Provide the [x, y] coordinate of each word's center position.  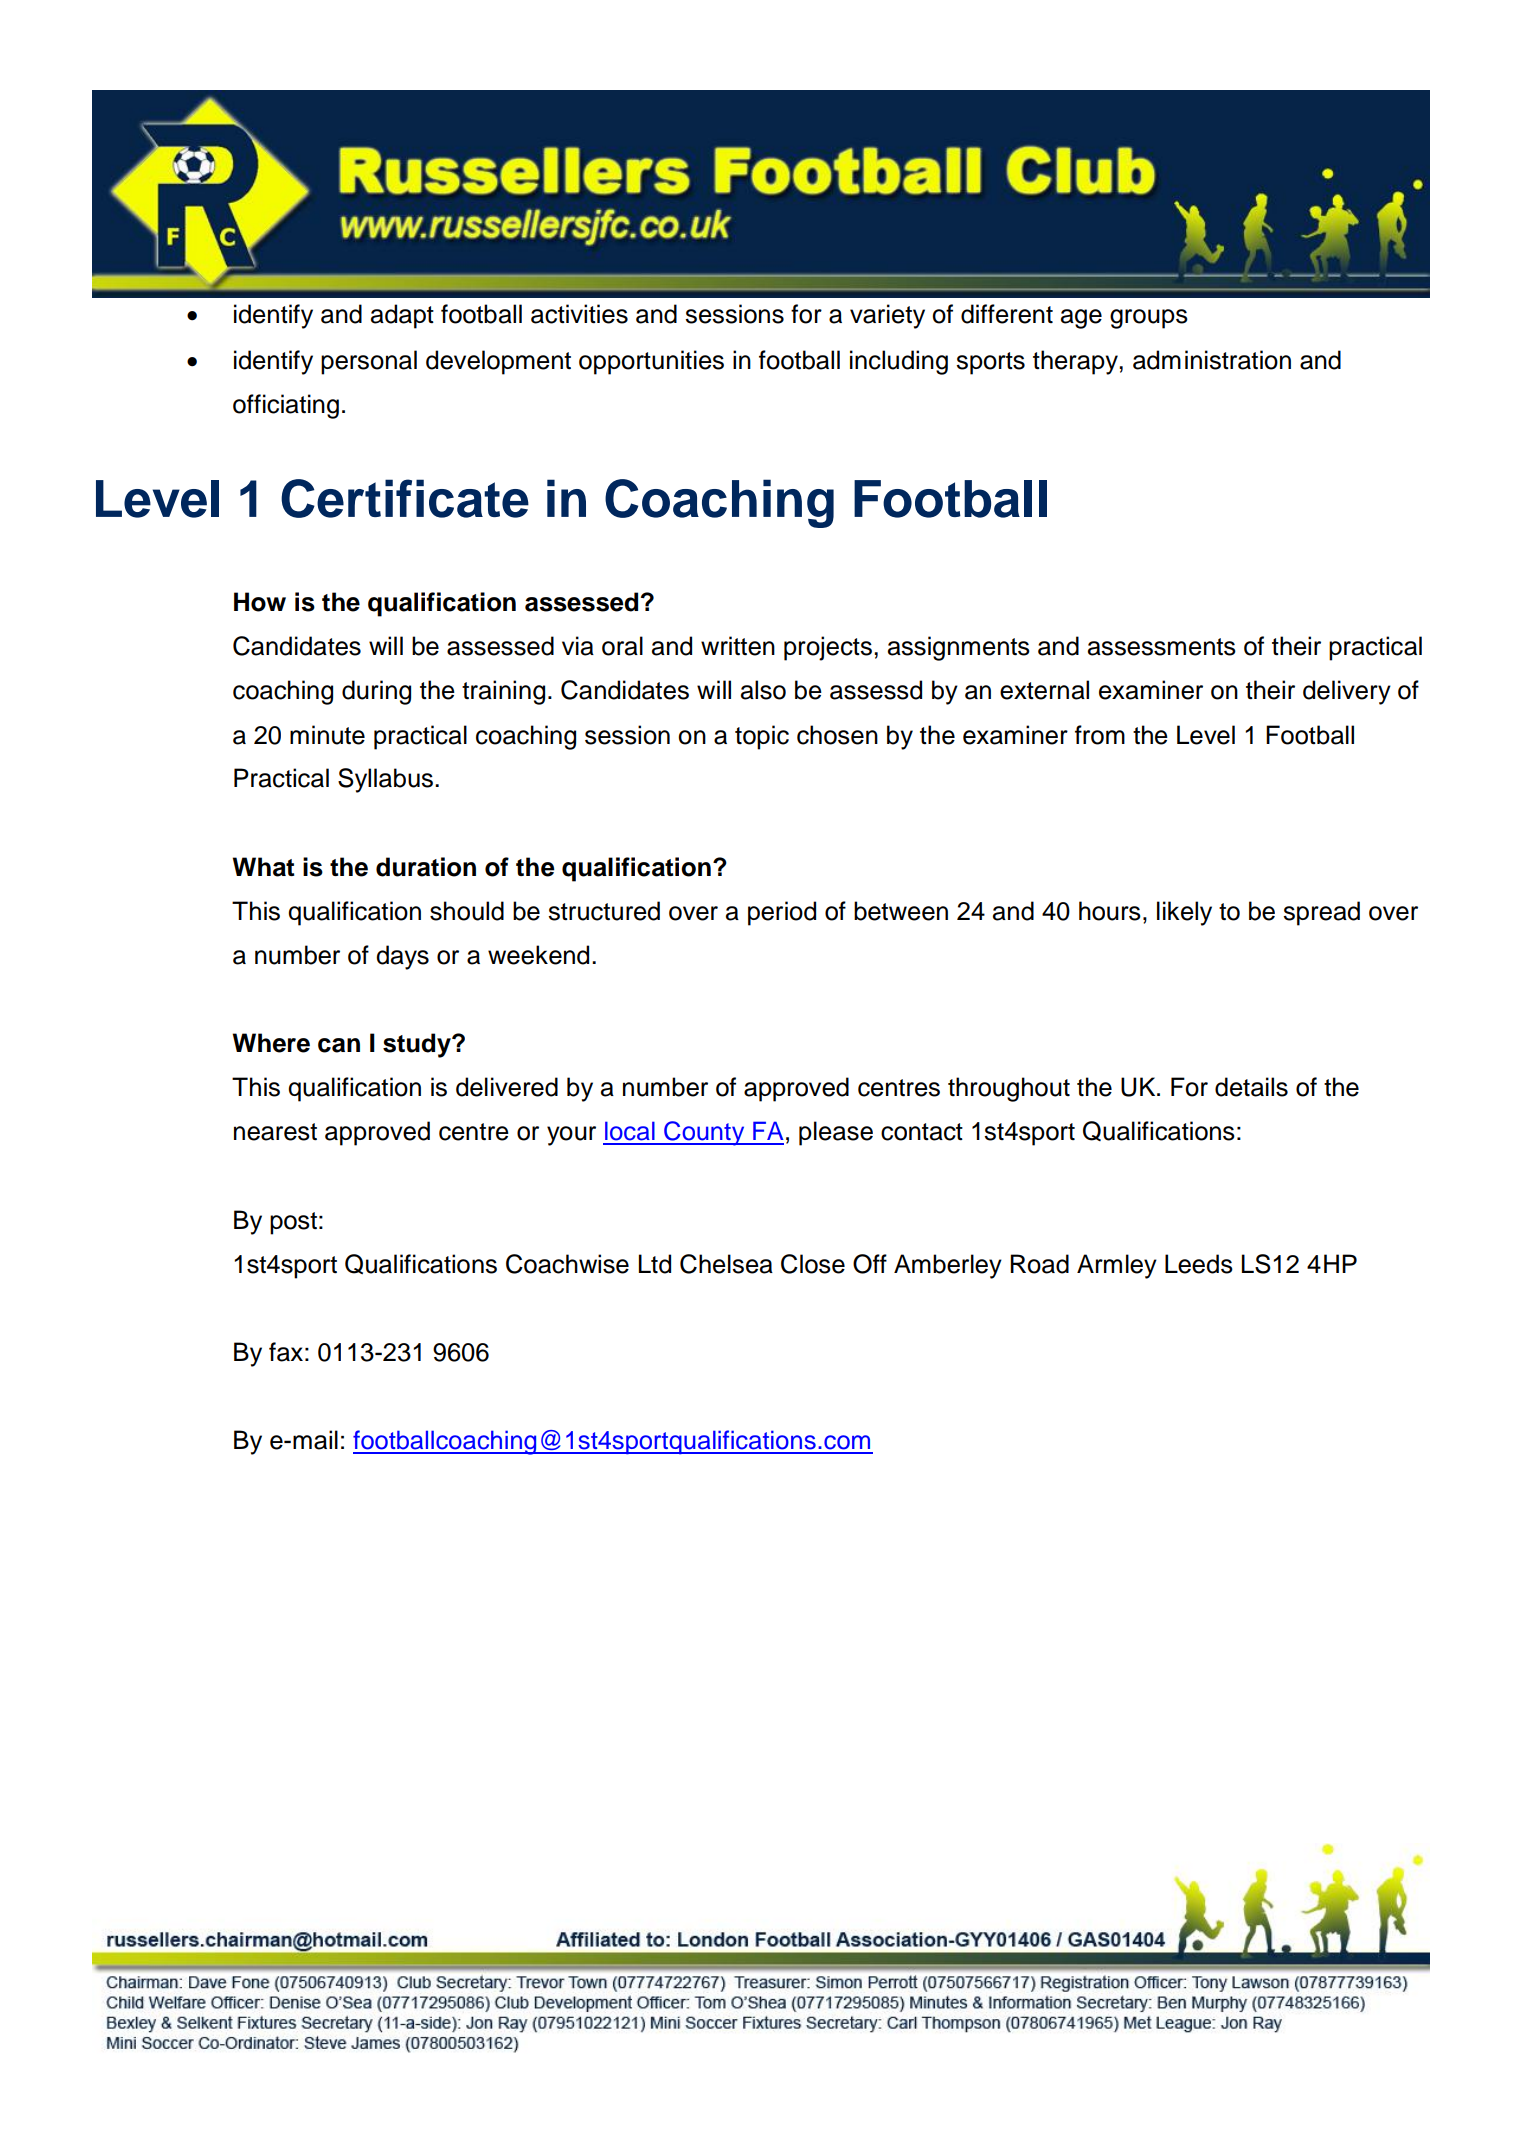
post [293, 1223]
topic [762, 737]
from [1100, 735]
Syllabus [385, 780]
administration [1212, 360]
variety [887, 316]
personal [369, 362]
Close [813, 1264]
